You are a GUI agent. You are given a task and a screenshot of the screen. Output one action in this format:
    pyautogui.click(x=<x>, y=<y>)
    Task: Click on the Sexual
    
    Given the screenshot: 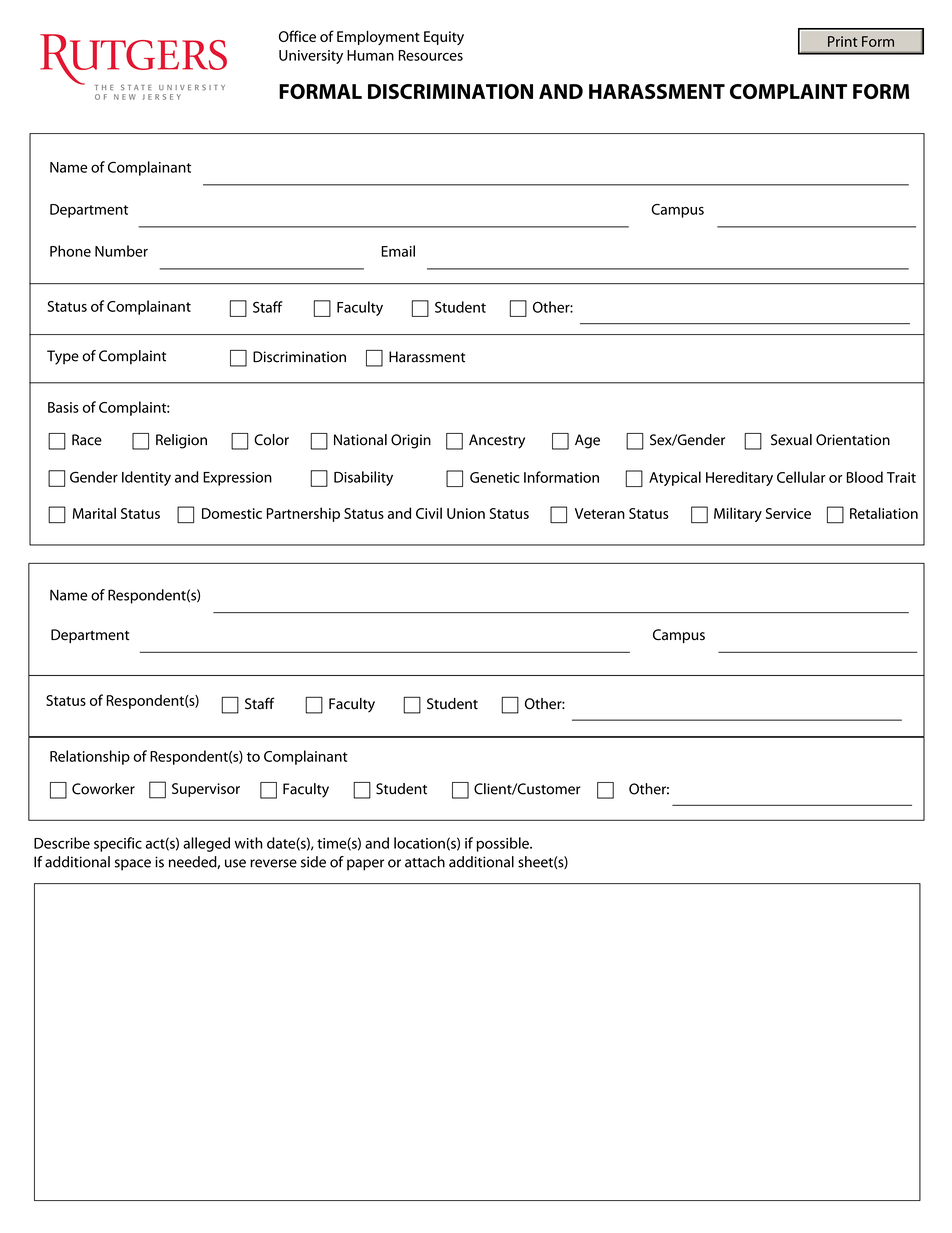 What is the action you would take?
    pyautogui.click(x=791, y=440)
